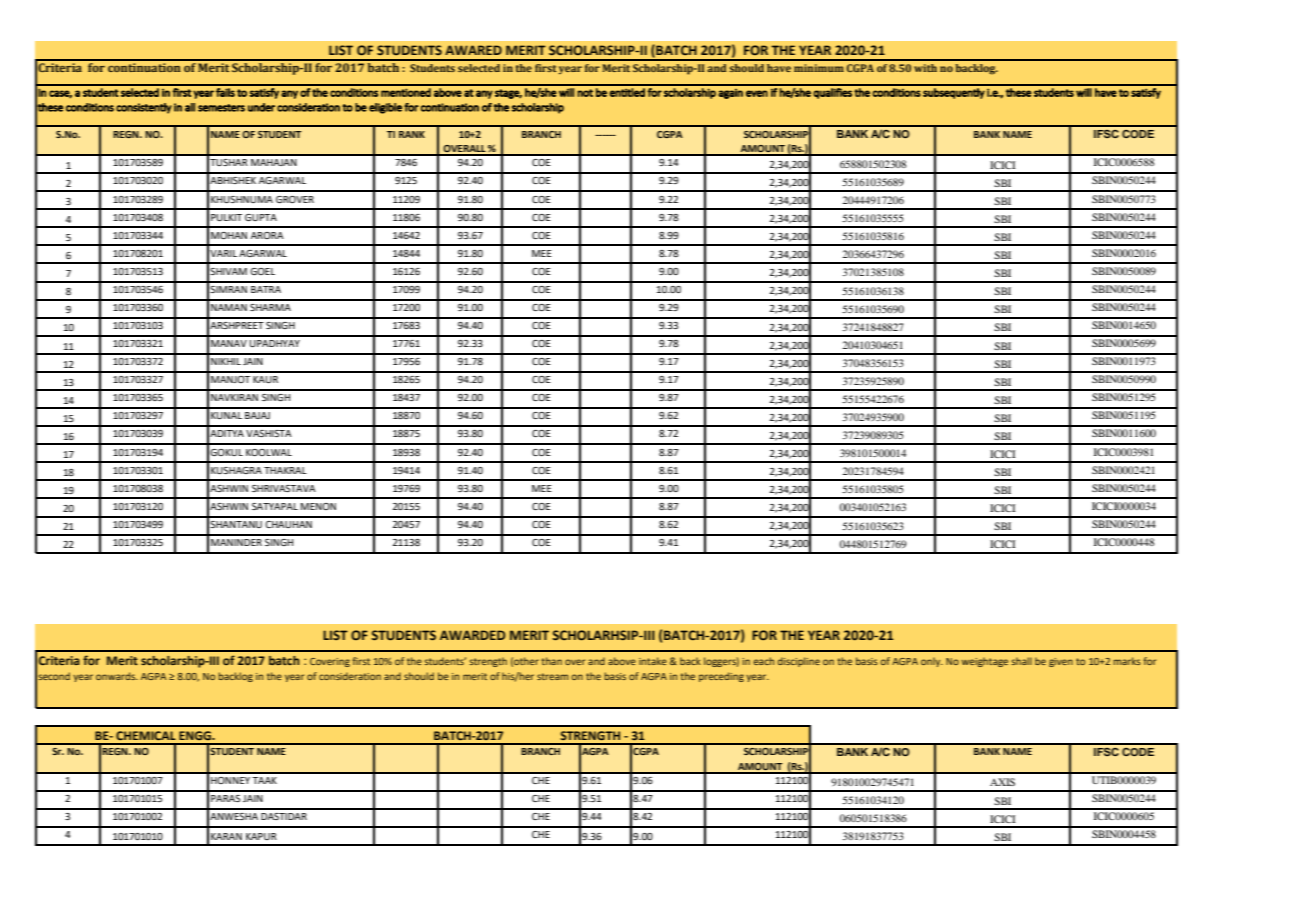 This screenshot has width=1308, height=924. What do you see at coordinates (1002, 782) in the screenshot?
I see `AXIS` at bounding box center [1002, 782].
